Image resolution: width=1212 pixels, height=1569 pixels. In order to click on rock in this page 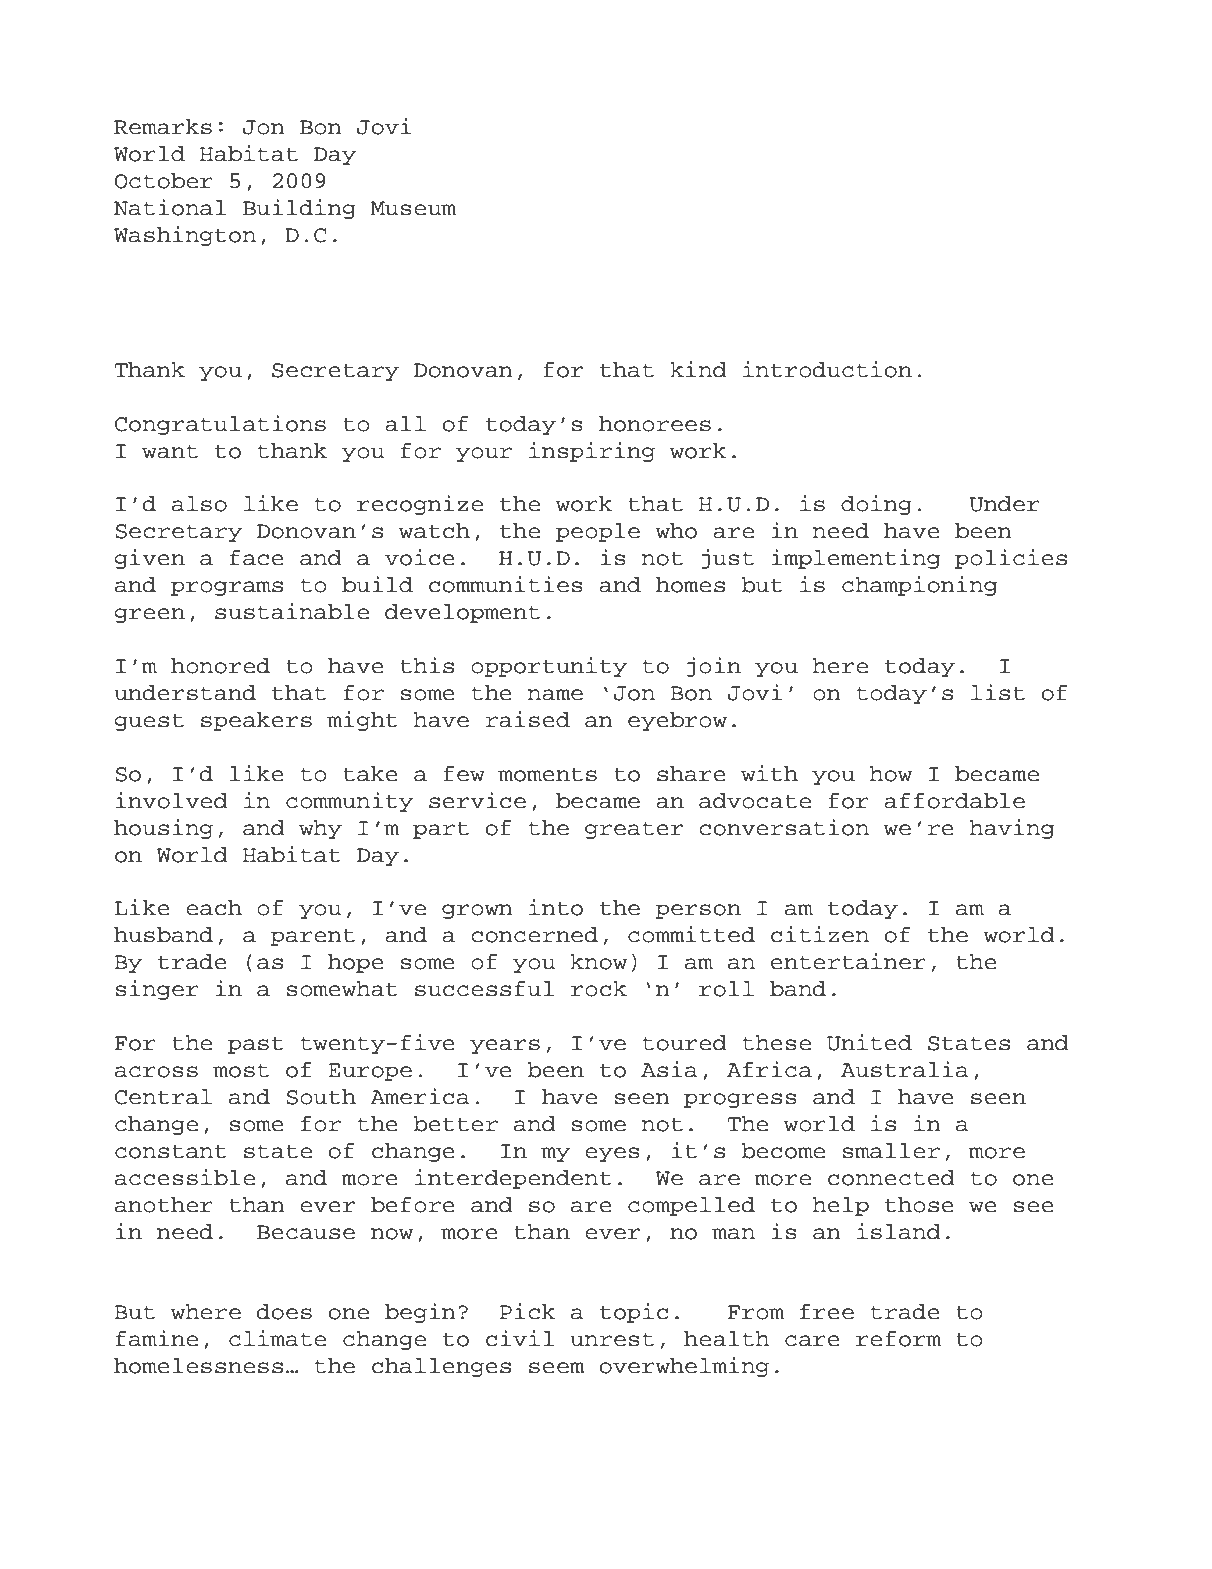, I will do `click(599, 989)`.
